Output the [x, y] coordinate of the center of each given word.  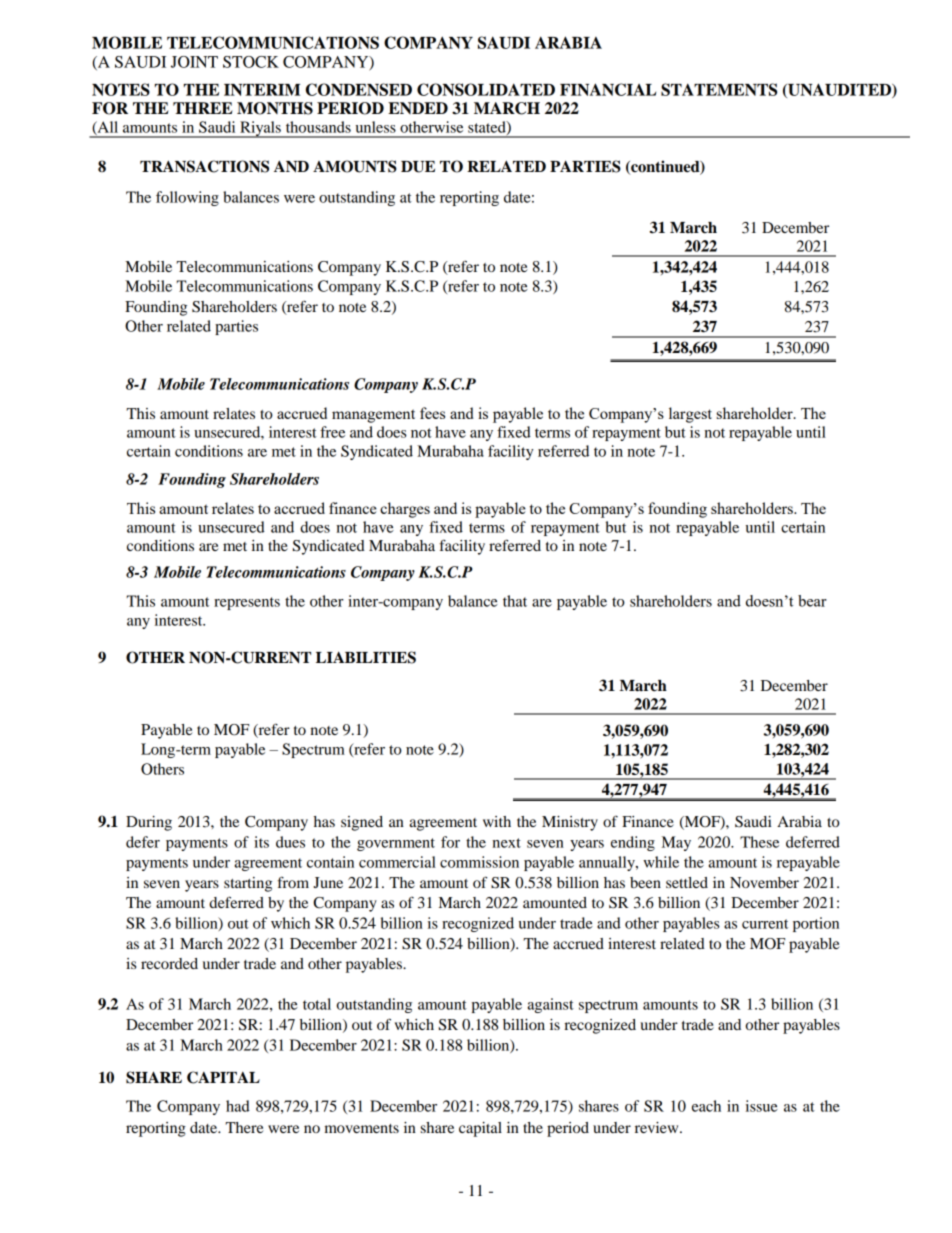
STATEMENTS [719, 89]
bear [812, 601]
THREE [202, 108]
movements [361, 1128]
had [238, 1106]
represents [247, 603]
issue [762, 1106]
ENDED [418, 108]
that [515, 601]
